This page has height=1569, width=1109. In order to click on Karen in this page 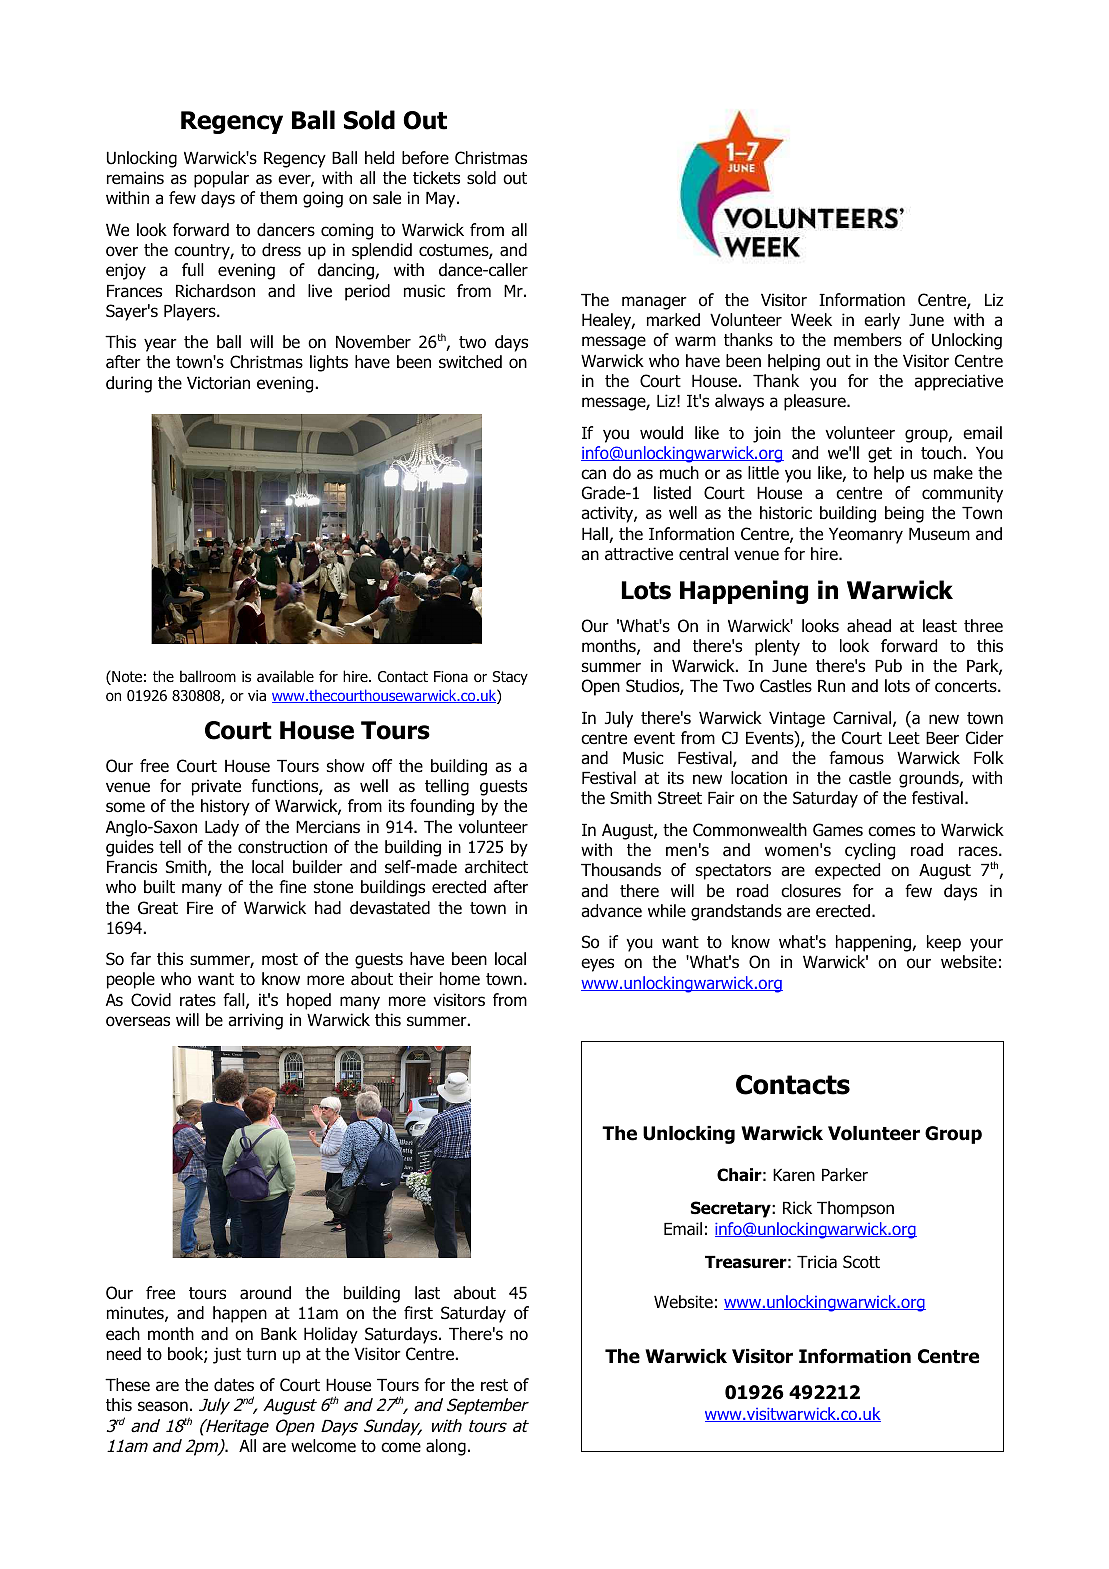, I will do `click(794, 1175)`.
